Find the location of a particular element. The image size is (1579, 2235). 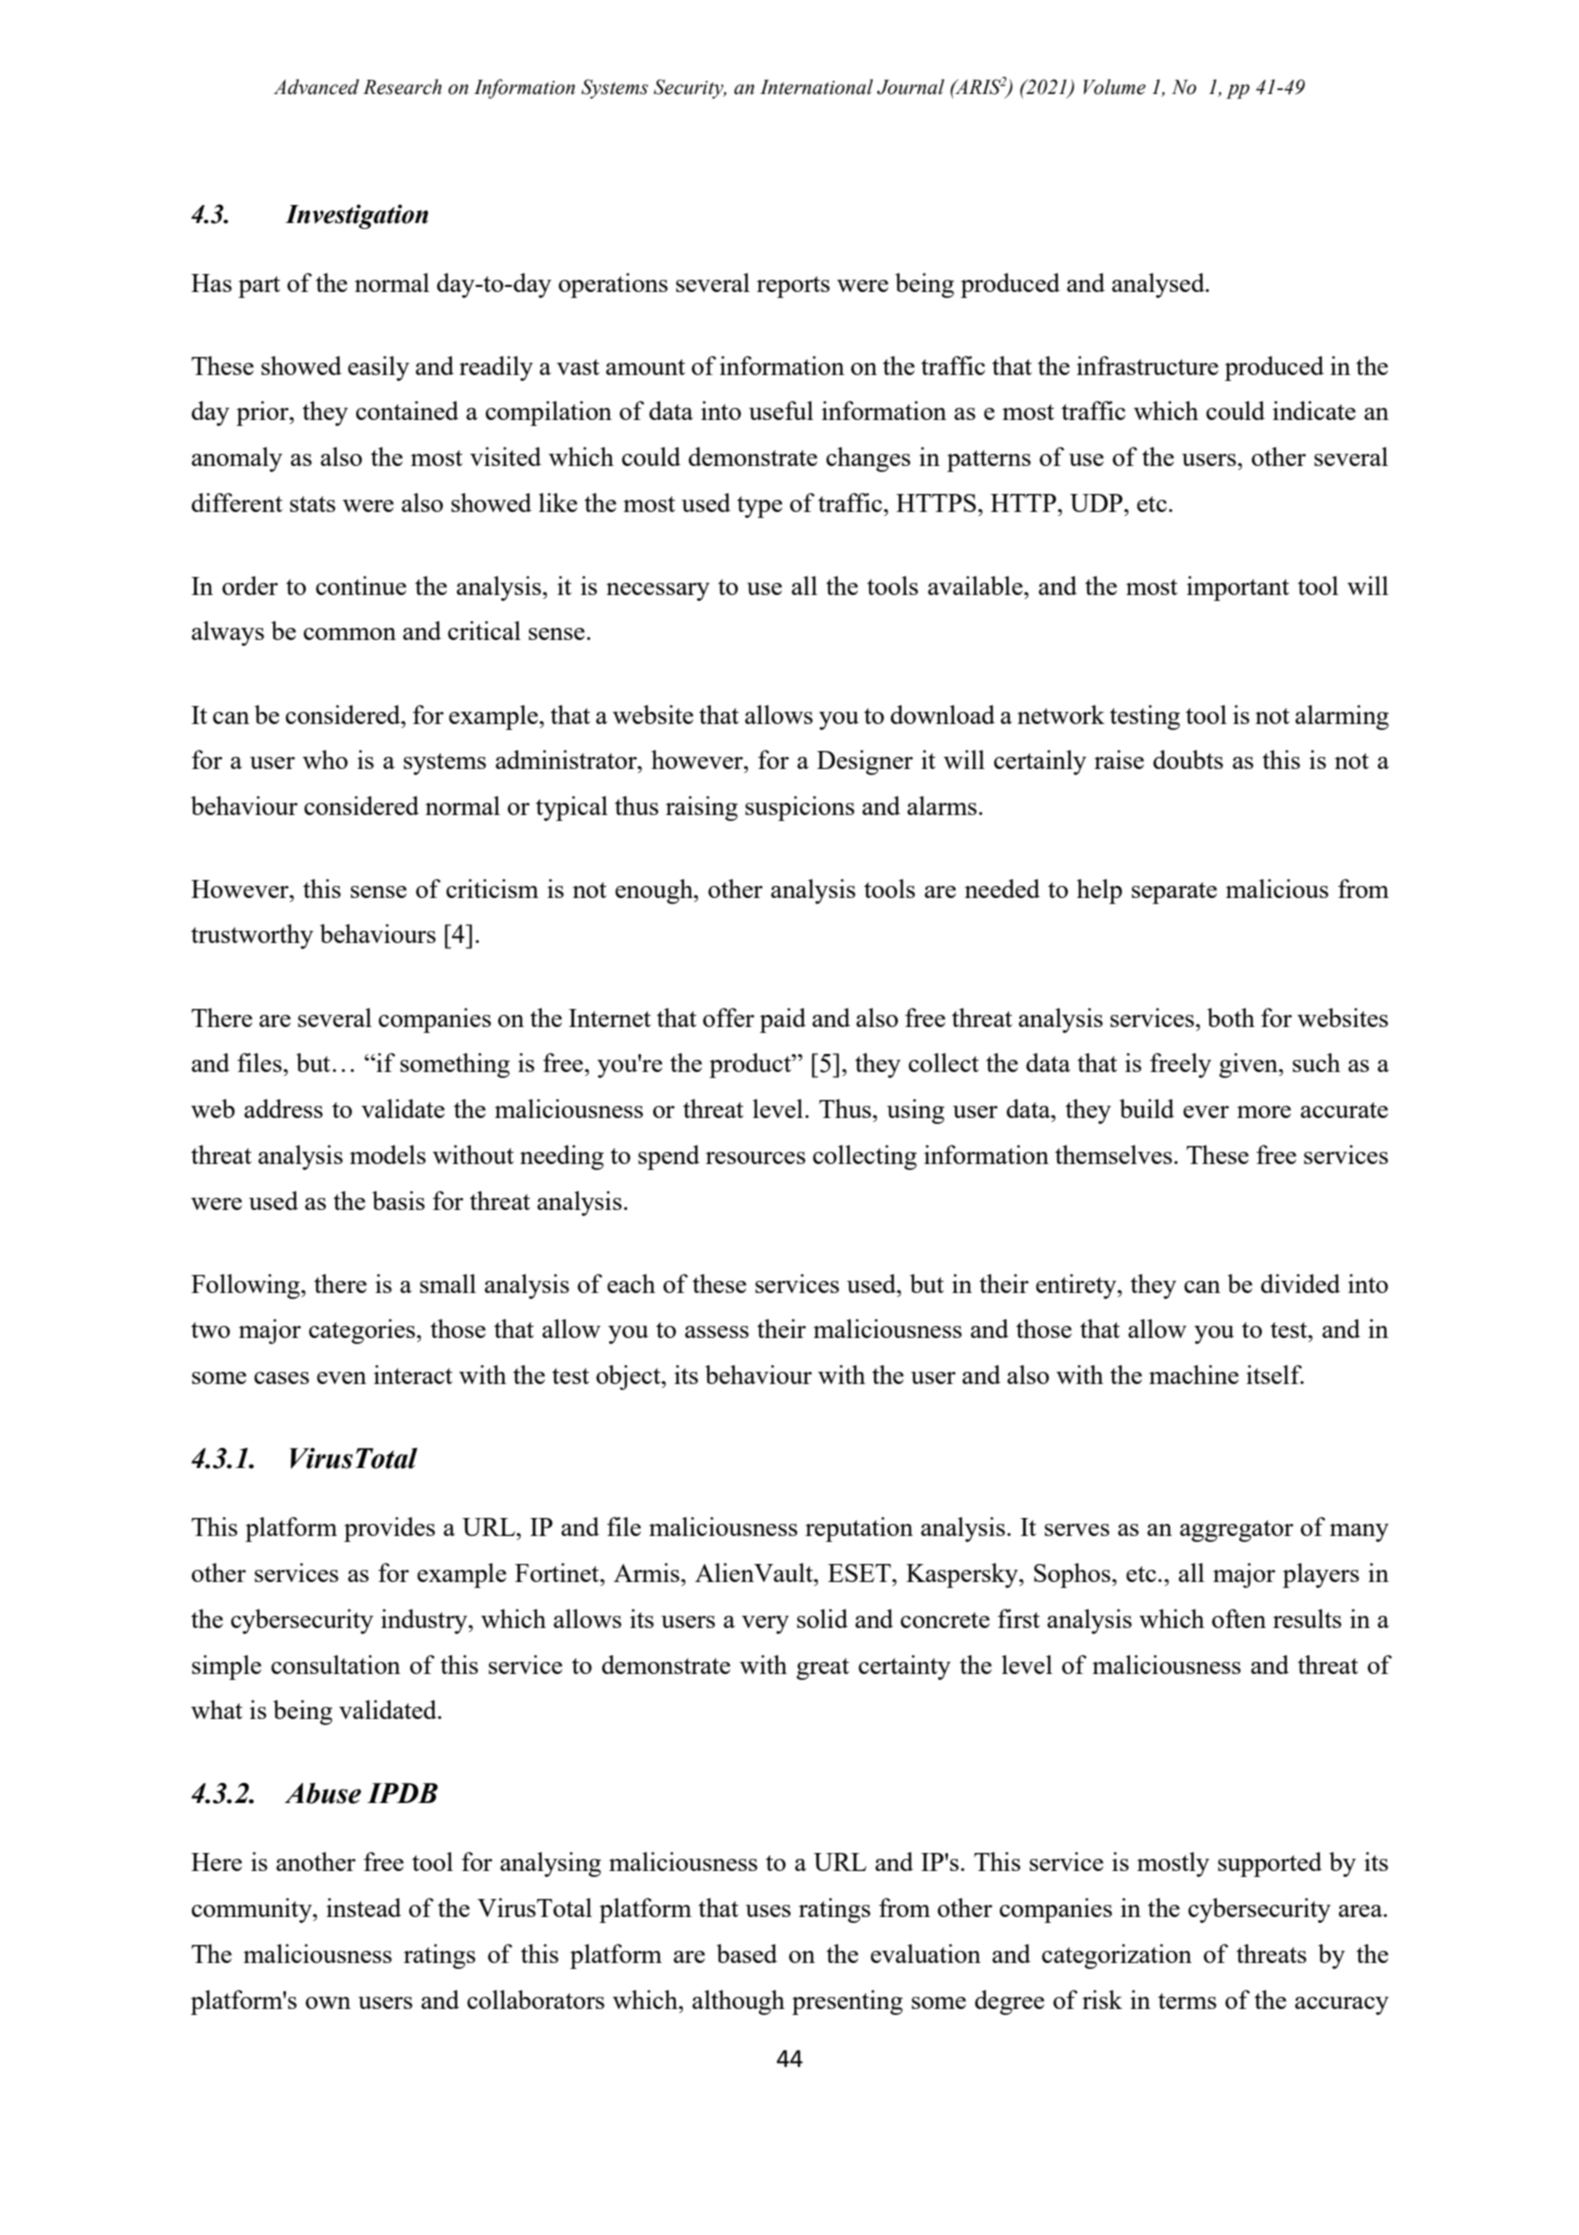

instead is located at coordinates (363, 1907).
